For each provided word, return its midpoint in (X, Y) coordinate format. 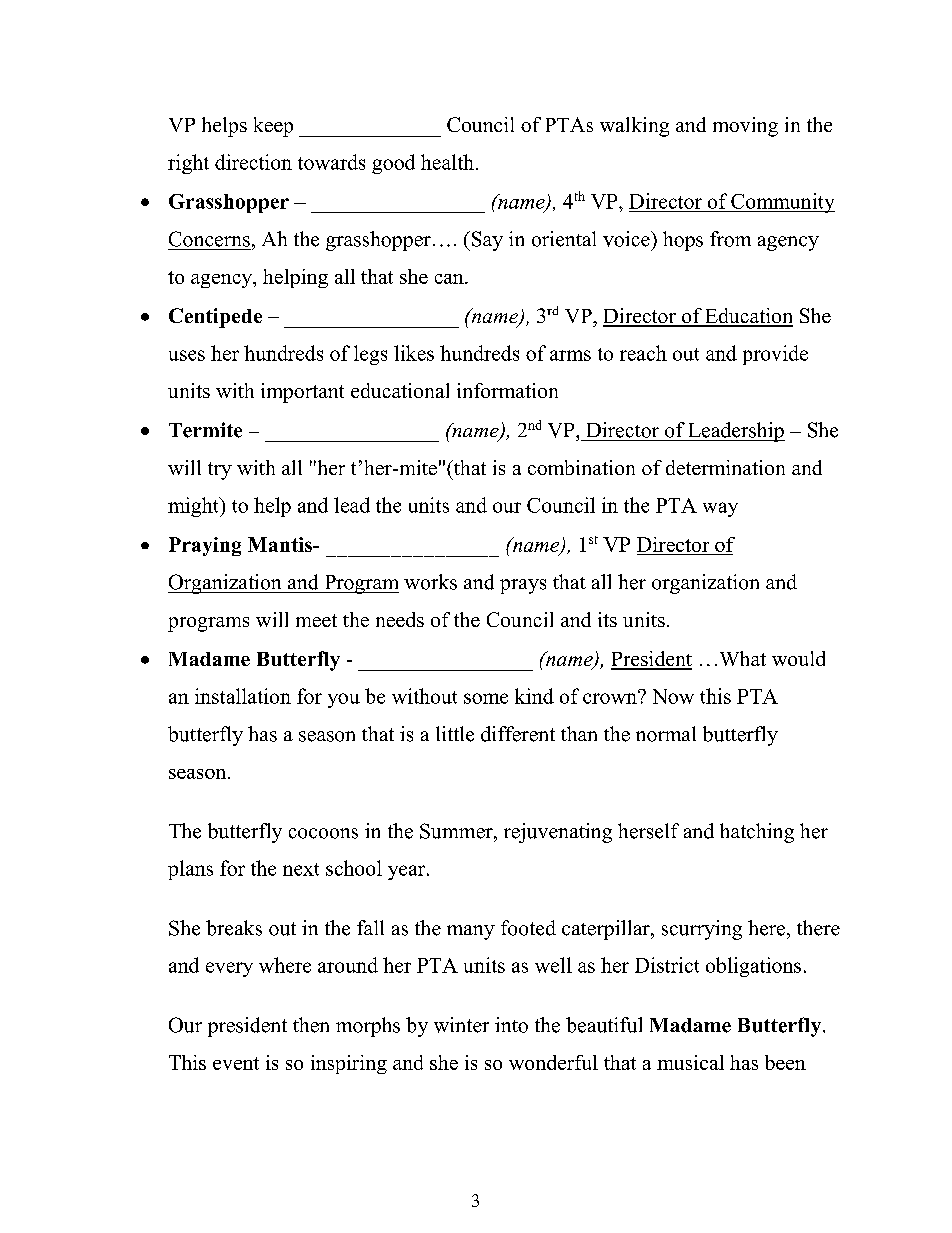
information (507, 390)
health (447, 162)
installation (243, 696)
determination (725, 467)
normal (666, 734)
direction (253, 162)
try (220, 471)
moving (745, 127)
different (518, 734)
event (236, 1063)
